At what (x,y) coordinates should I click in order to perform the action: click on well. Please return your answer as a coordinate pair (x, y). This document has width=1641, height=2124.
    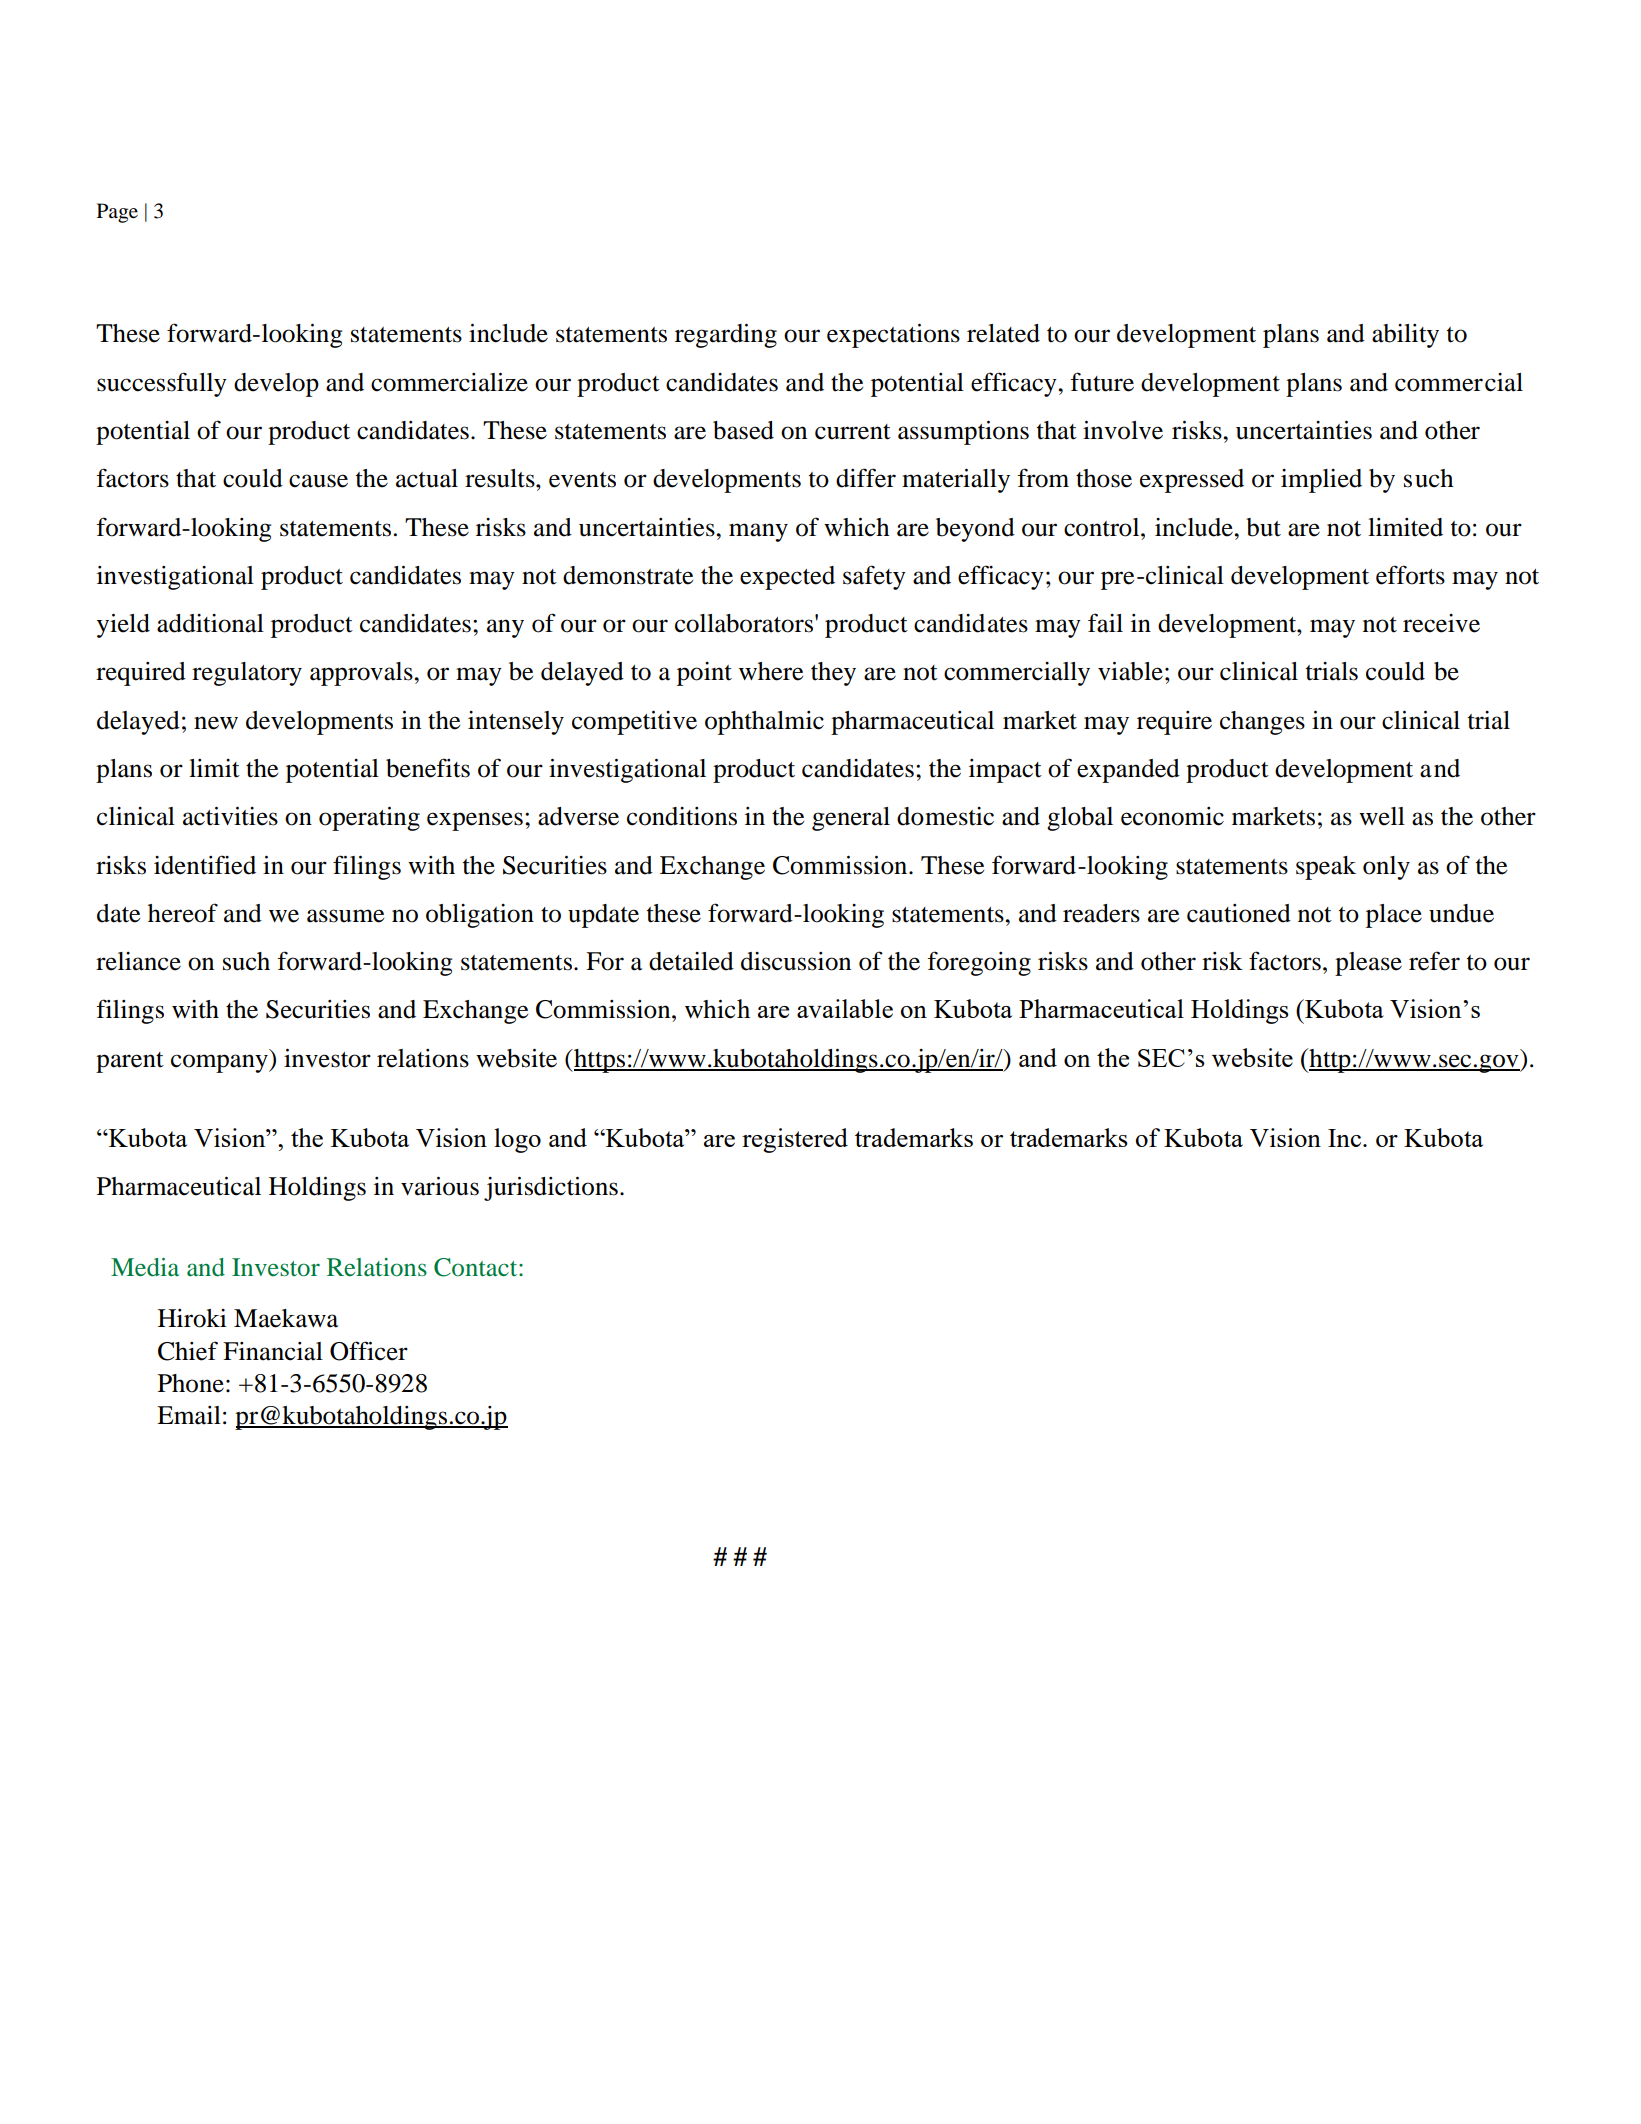
    Looking at the image, I should click on (1382, 816).
